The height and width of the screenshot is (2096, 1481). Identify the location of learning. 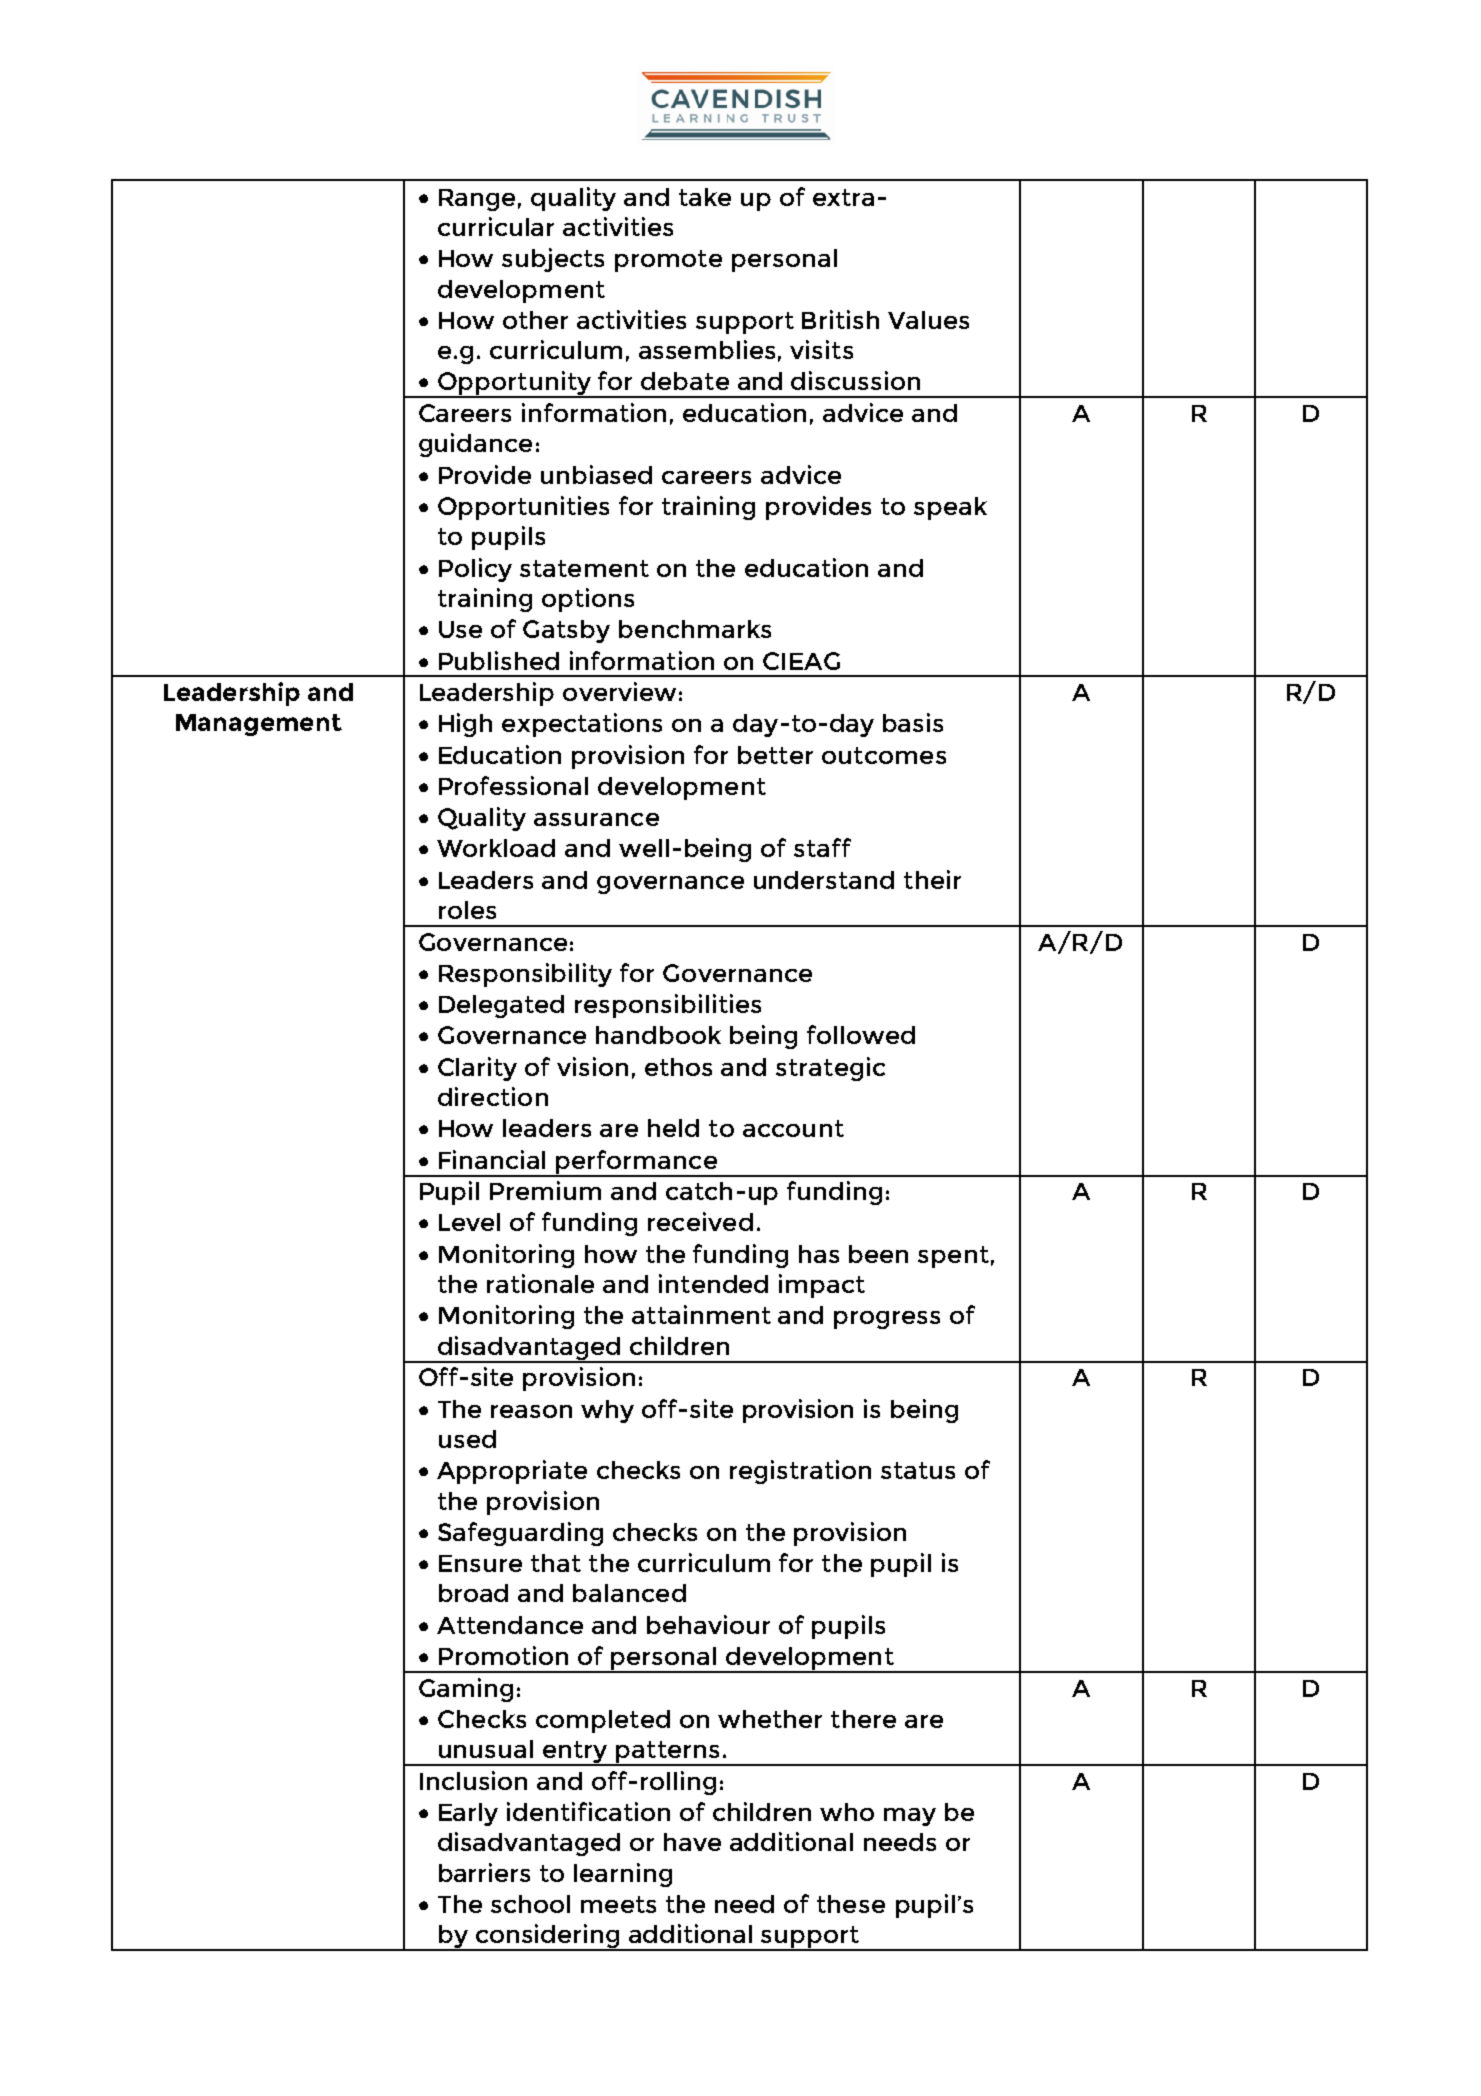
(623, 1875).
